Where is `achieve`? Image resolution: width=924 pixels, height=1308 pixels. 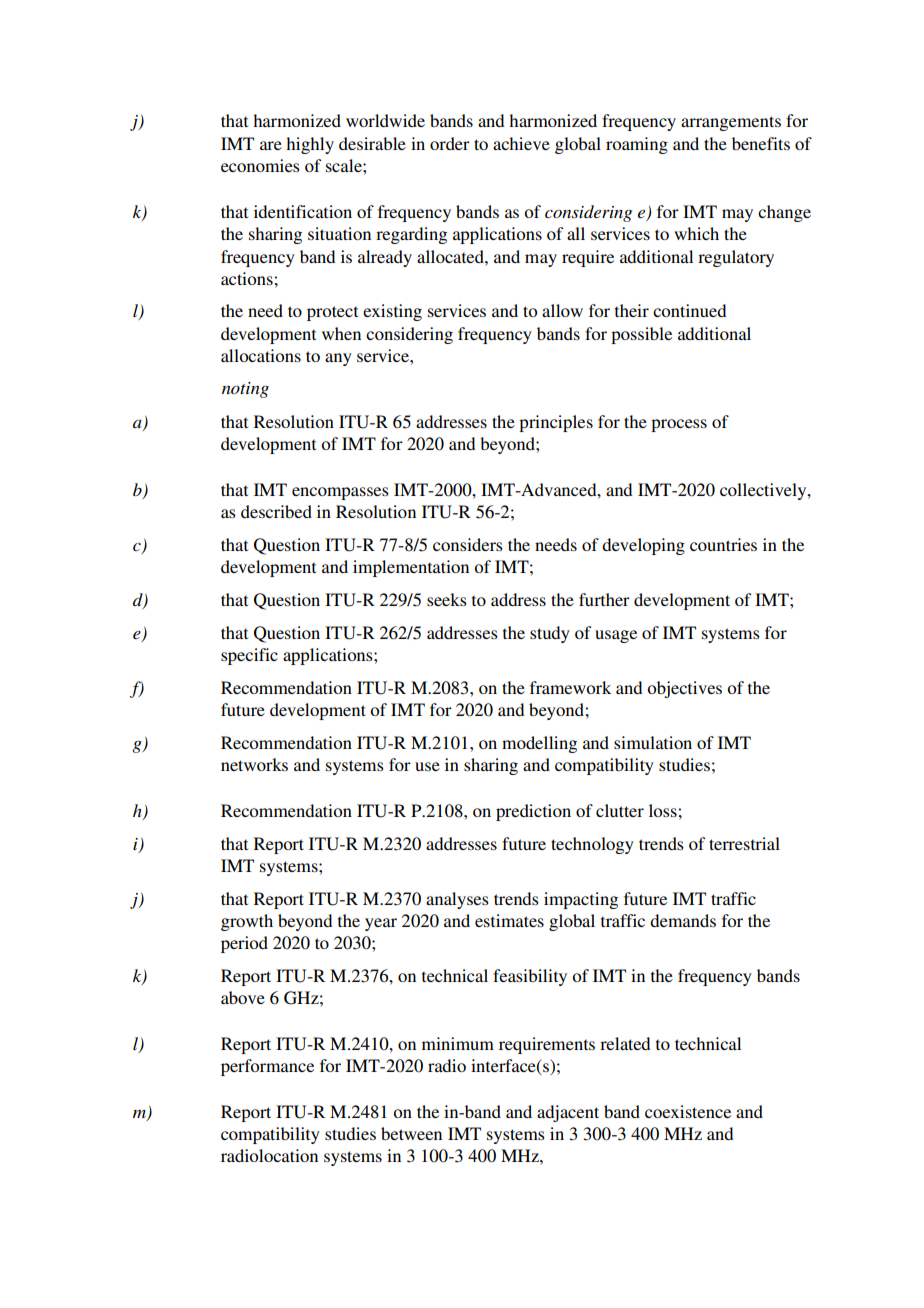 achieve is located at coordinates (521, 143).
